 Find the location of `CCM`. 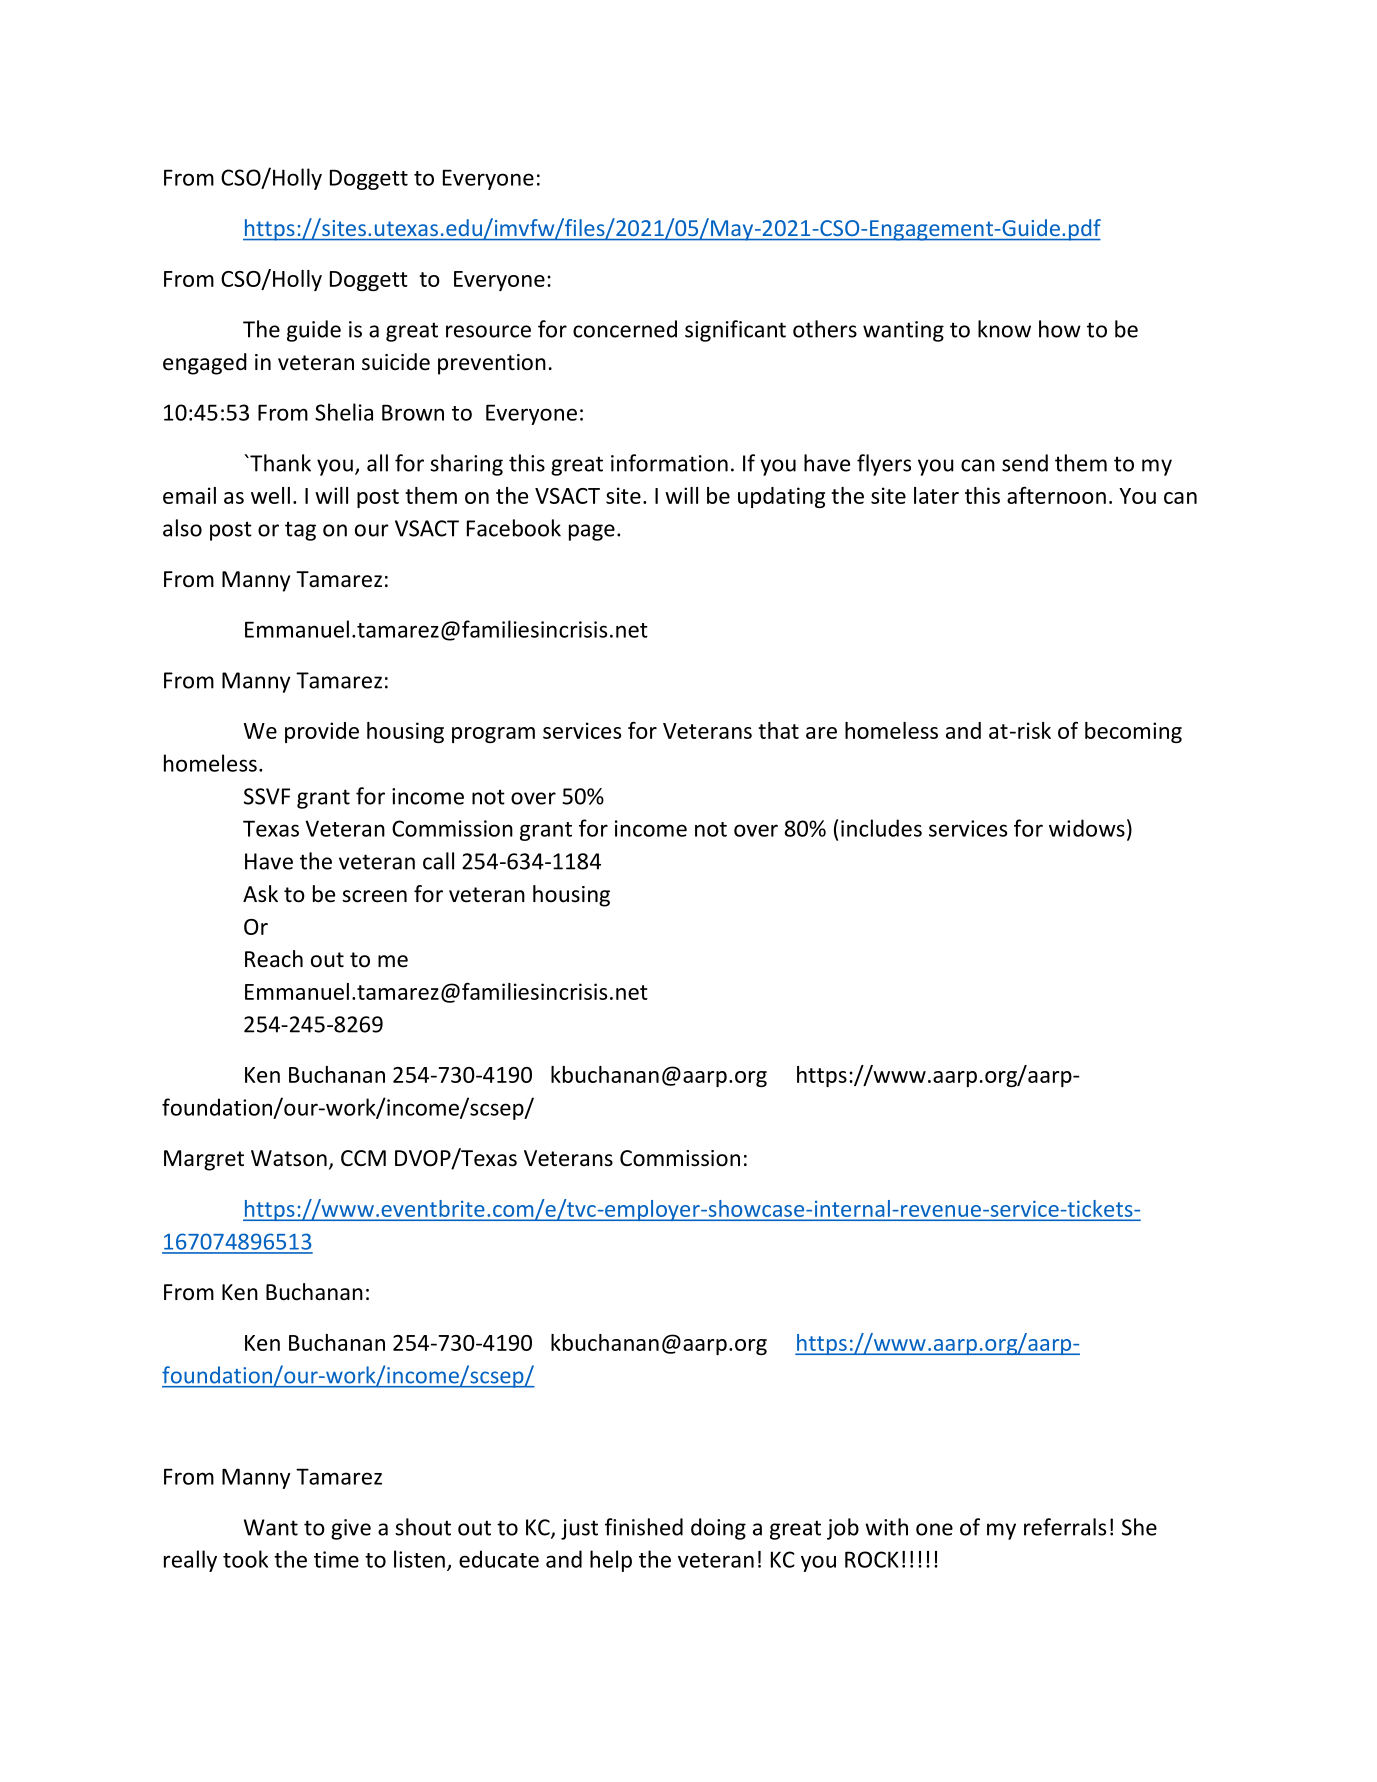

CCM is located at coordinates (363, 1158).
